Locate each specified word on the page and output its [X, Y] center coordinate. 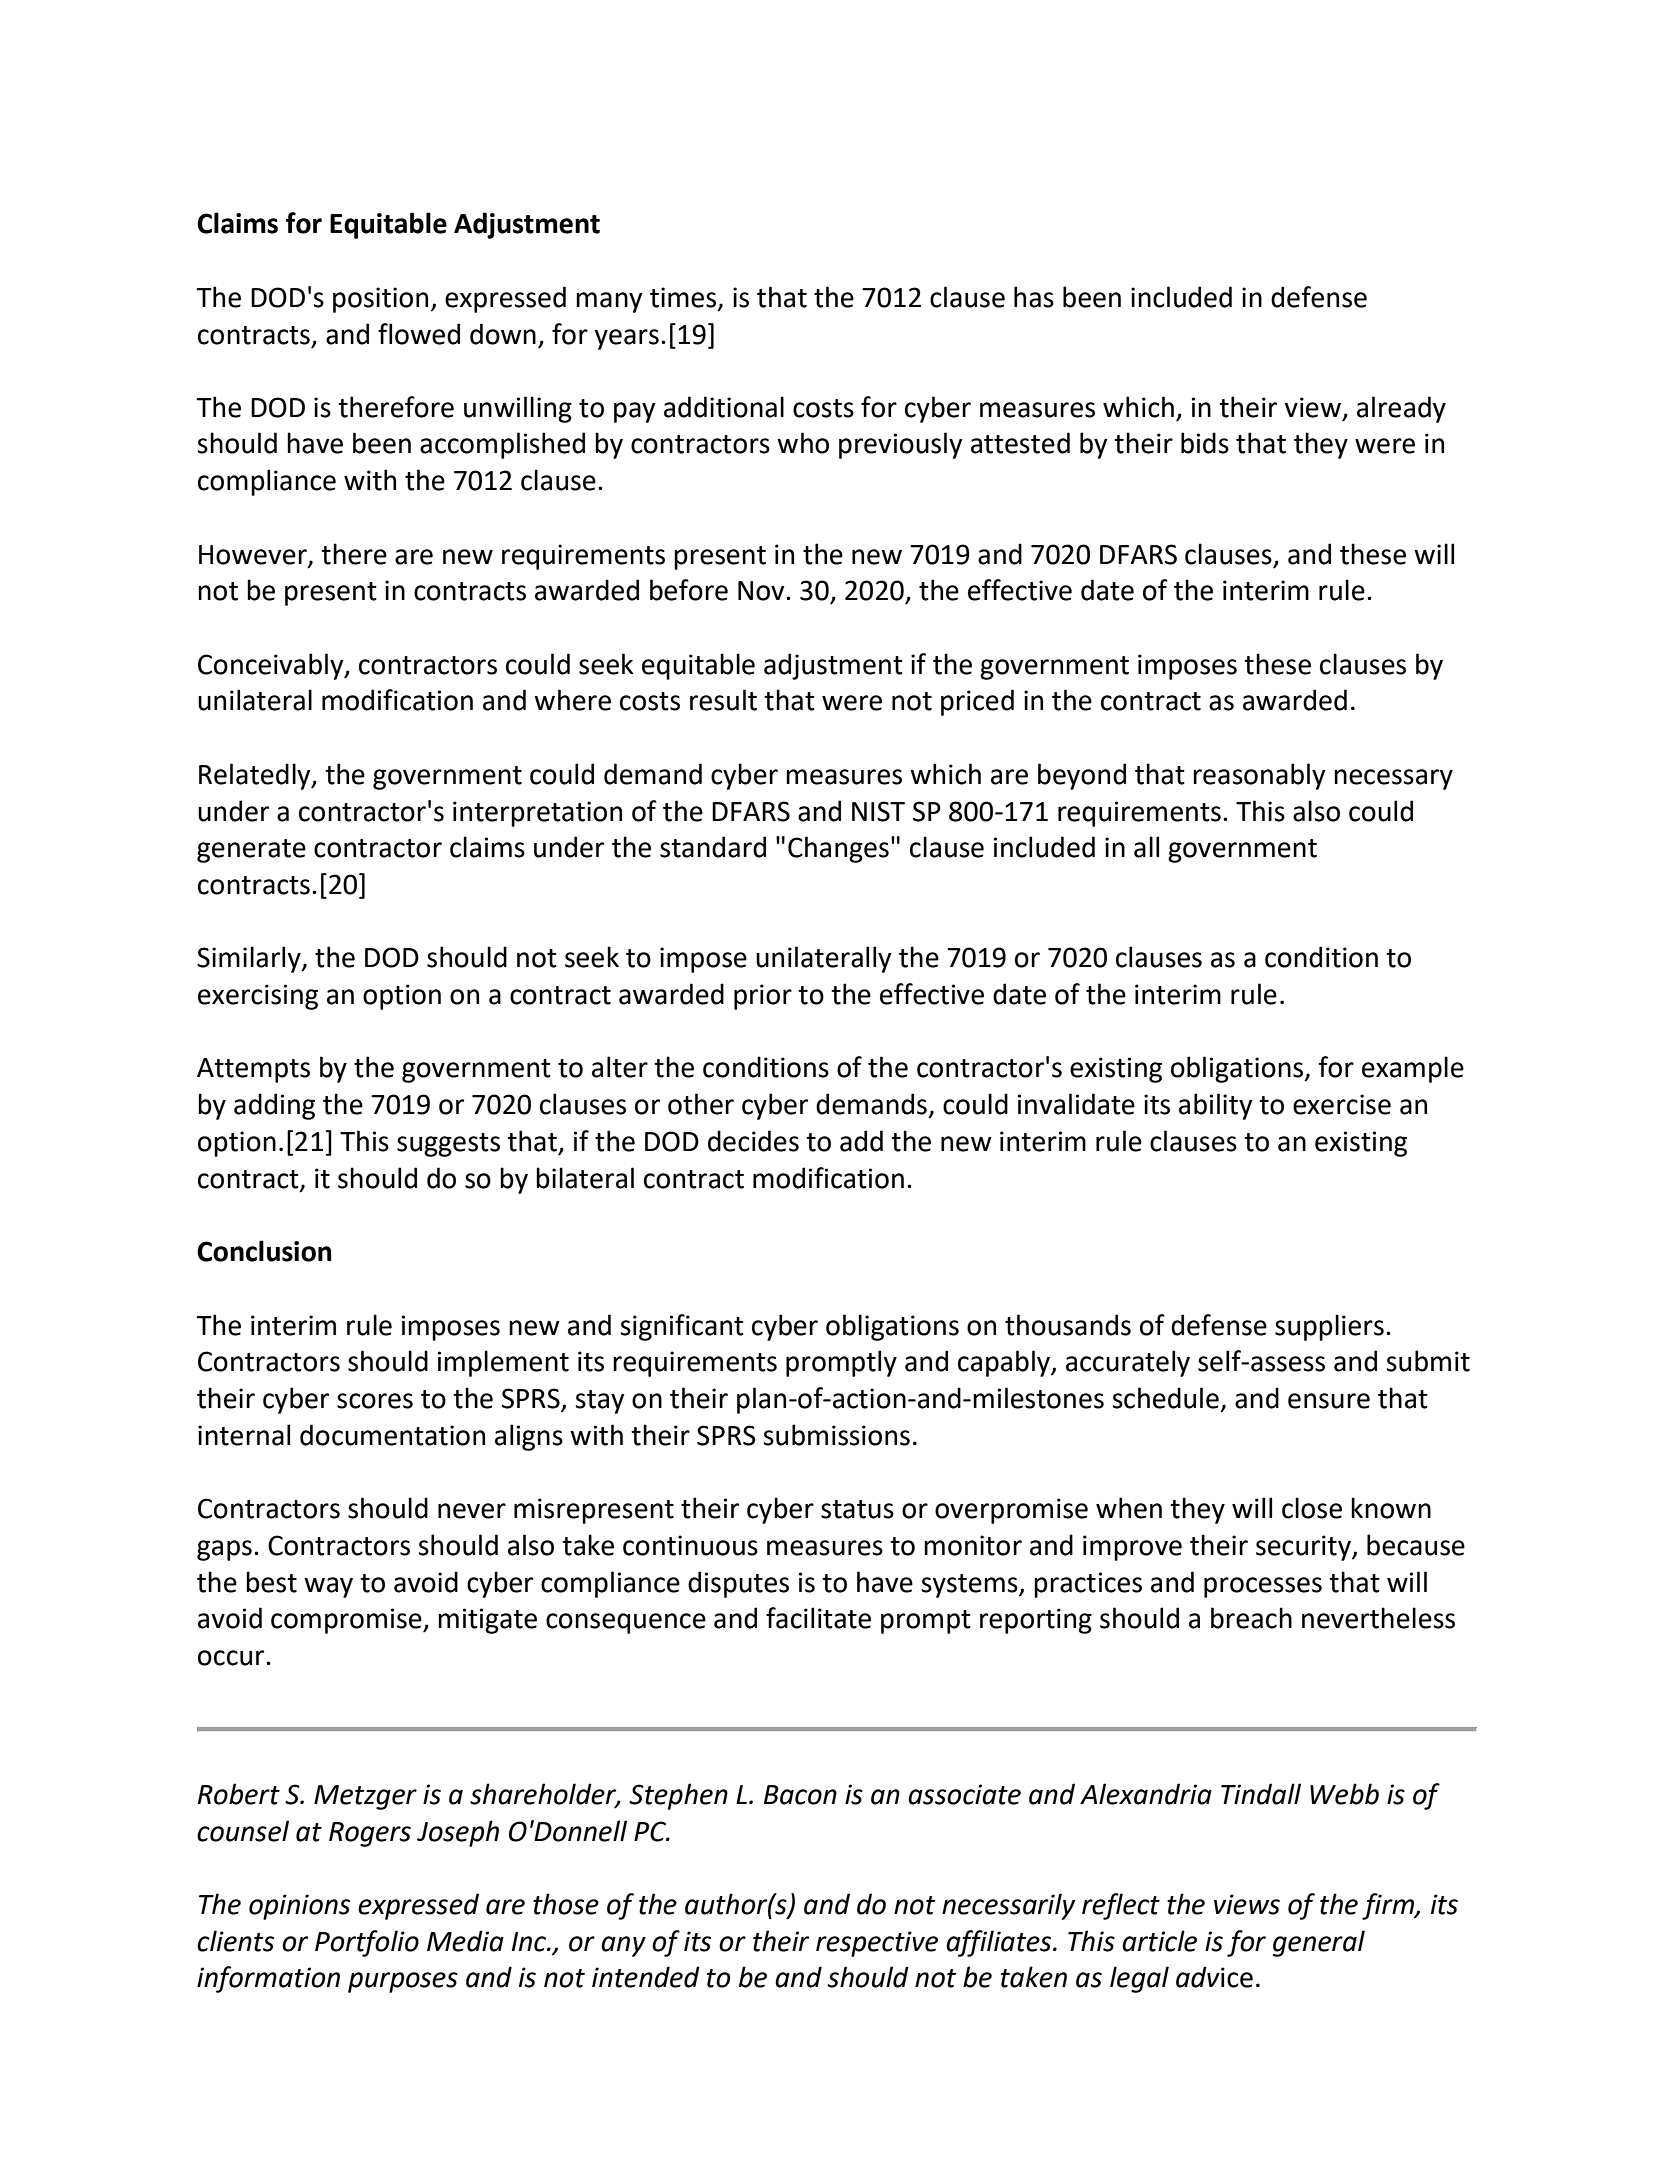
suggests [448, 1145]
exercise [1342, 1104]
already [1401, 409]
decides [753, 1141]
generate [251, 851]
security [1304, 1548]
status [857, 1509]
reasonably [1259, 776]
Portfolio [367, 1943]
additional [724, 407]
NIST [878, 811]
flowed [419, 334]
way [328, 1587]
